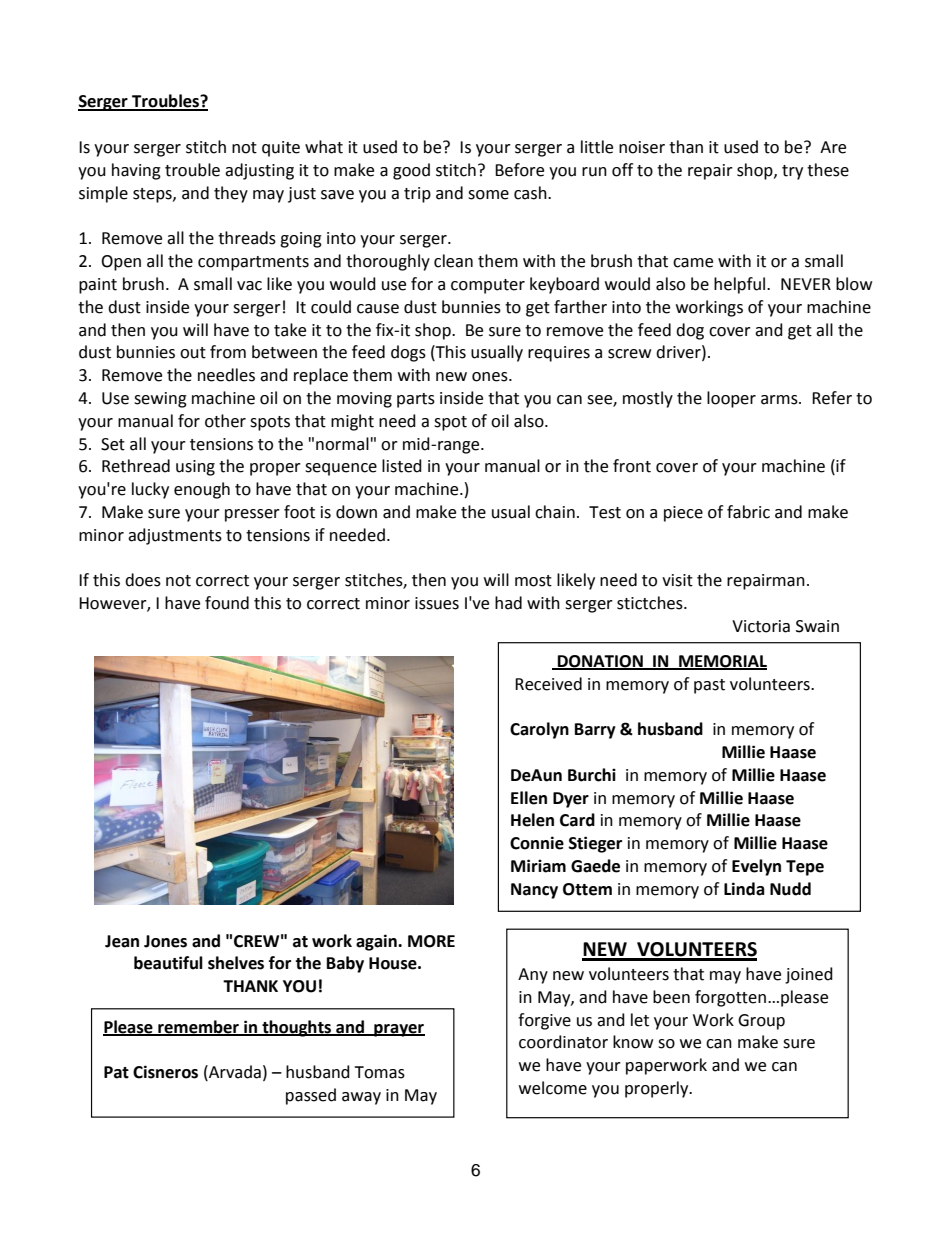 This image has height=1233, width=952. What do you see at coordinates (227, 603) in the image?
I see `found` at bounding box center [227, 603].
